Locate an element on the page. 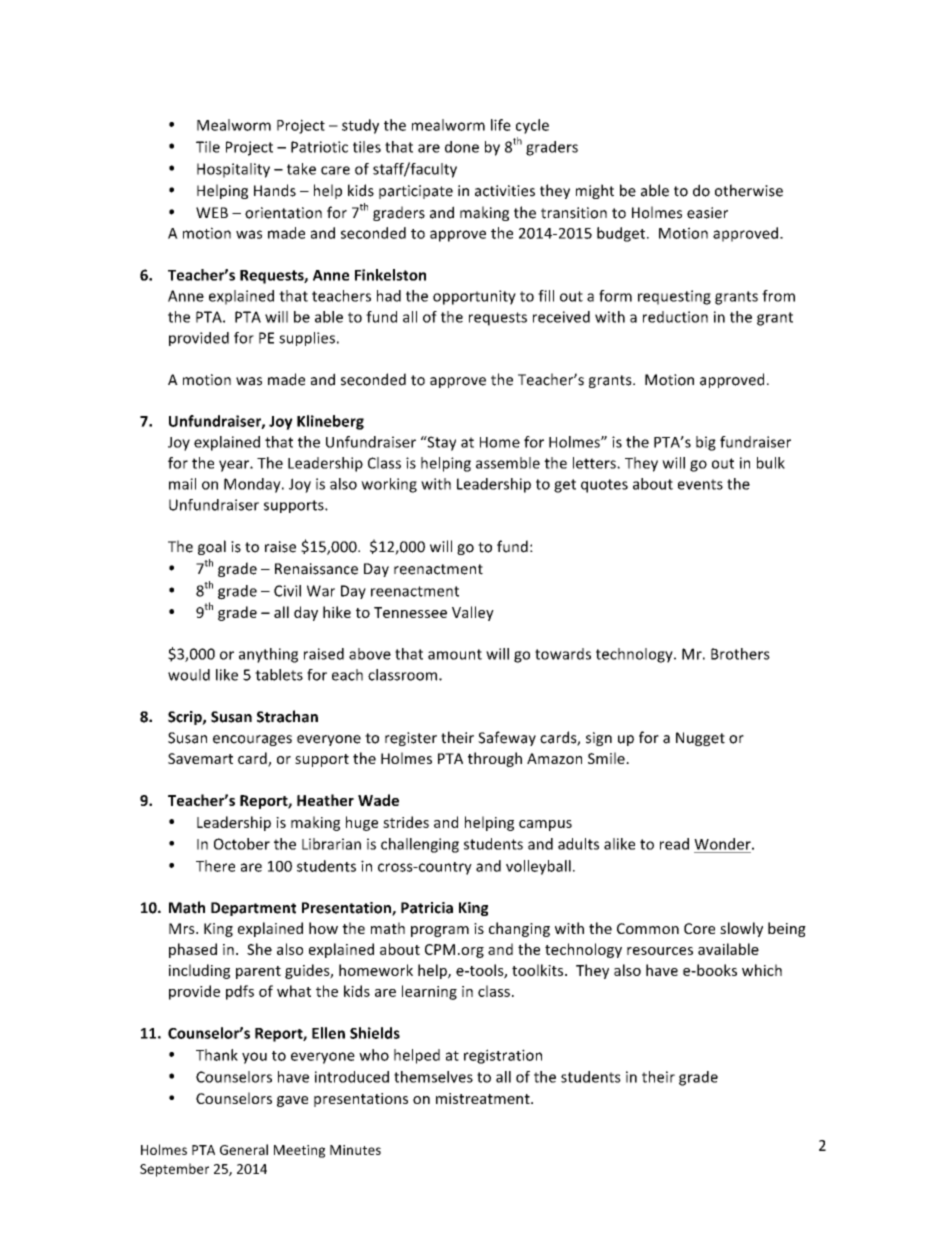  Valley is located at coordinates (473, 613).
